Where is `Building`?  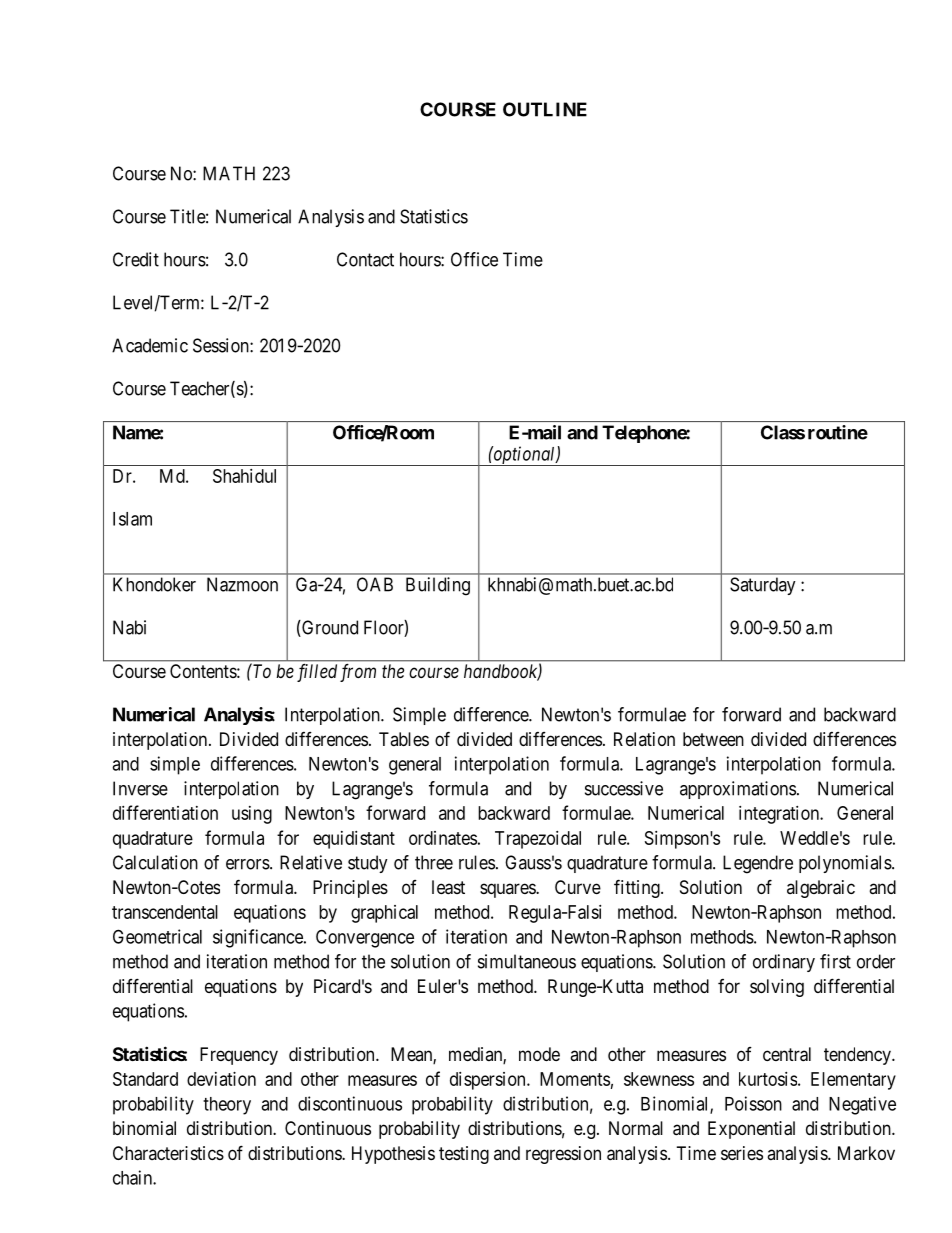 Building is located at coordinates (438, 586).
